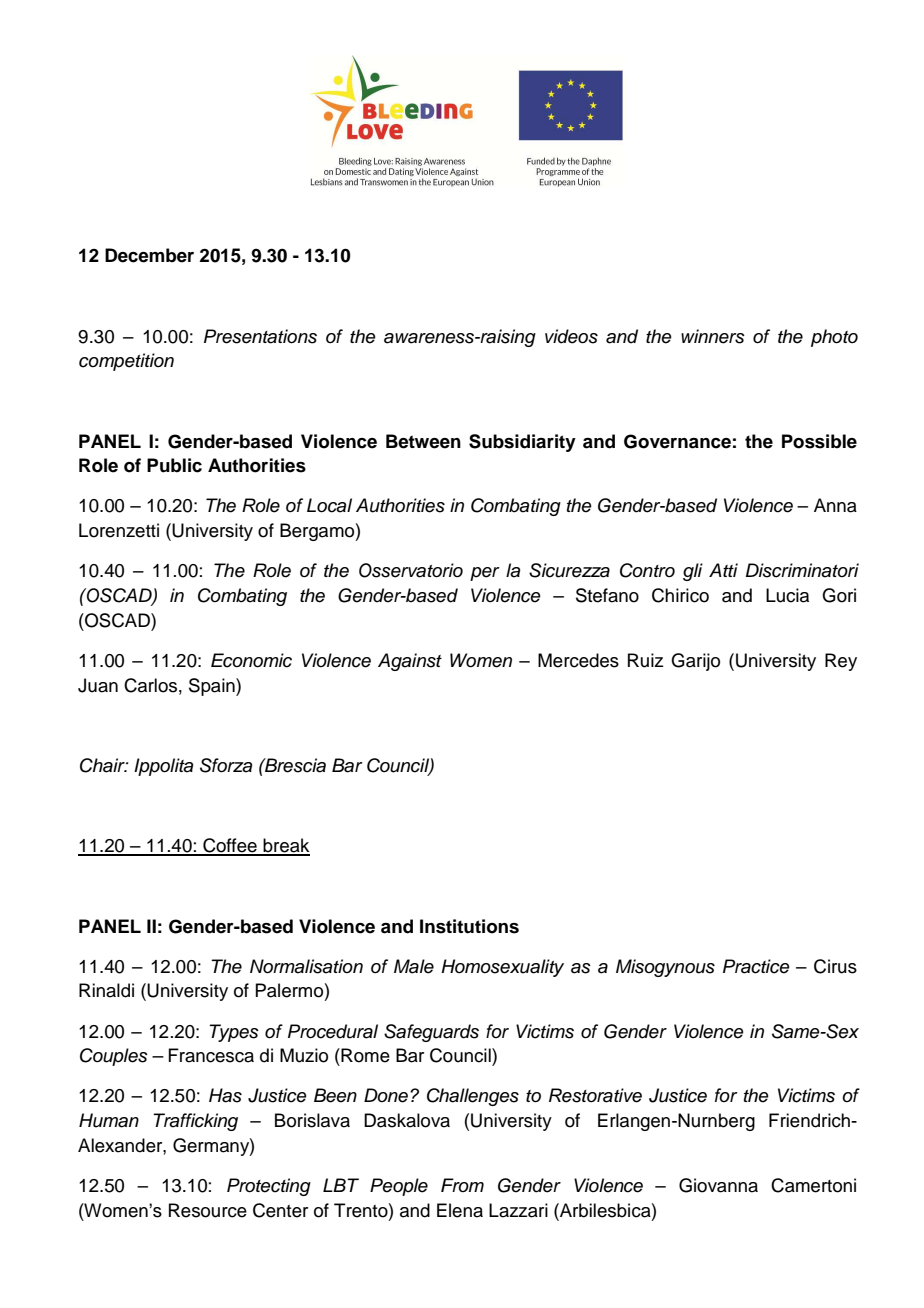 The height and width of the document is (1308, 924). Describe the element at coordinates (462, 1185) in the document. I see `From` at that location.
